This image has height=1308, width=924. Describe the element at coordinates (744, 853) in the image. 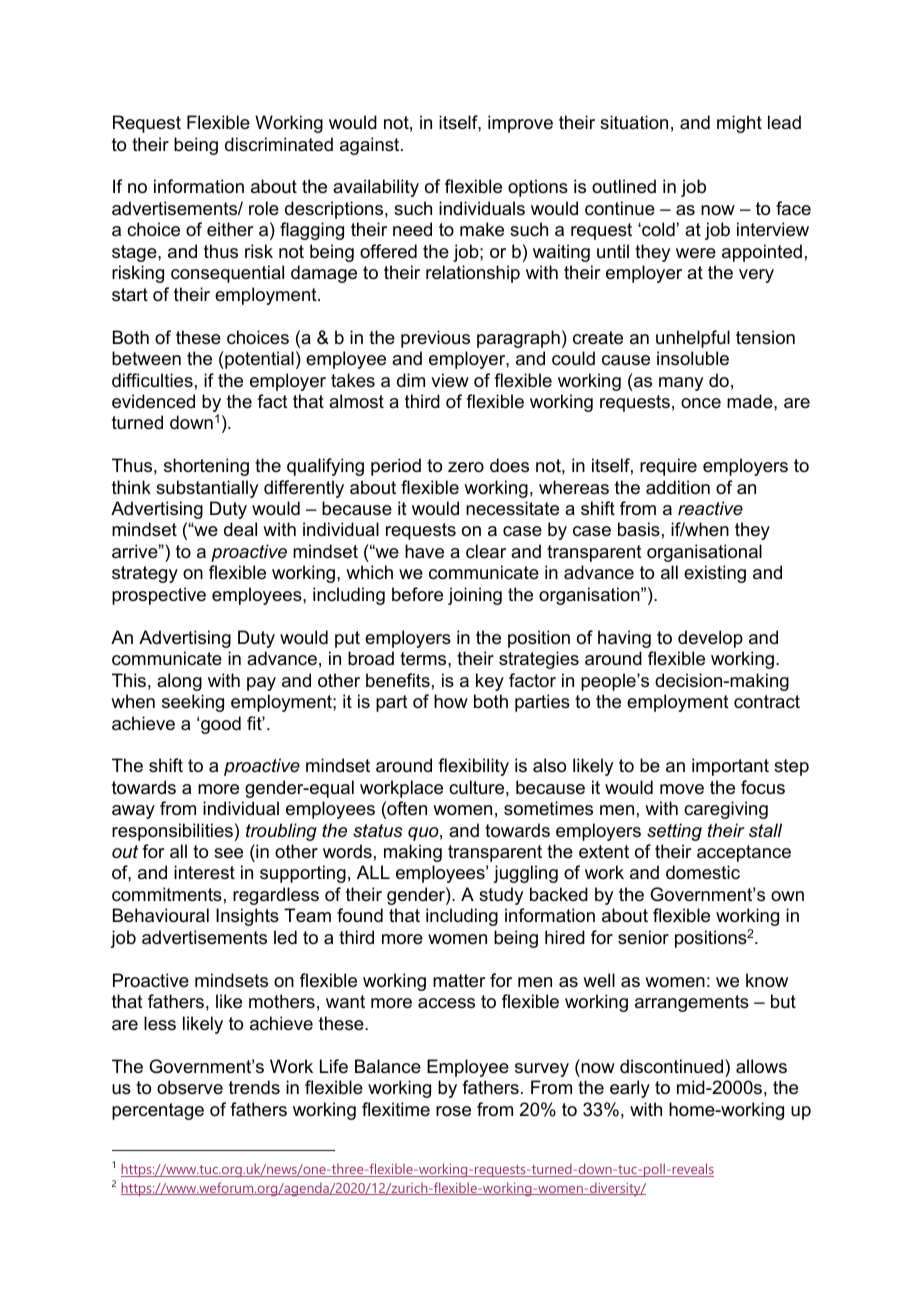

I see `acceptance` at that location.
